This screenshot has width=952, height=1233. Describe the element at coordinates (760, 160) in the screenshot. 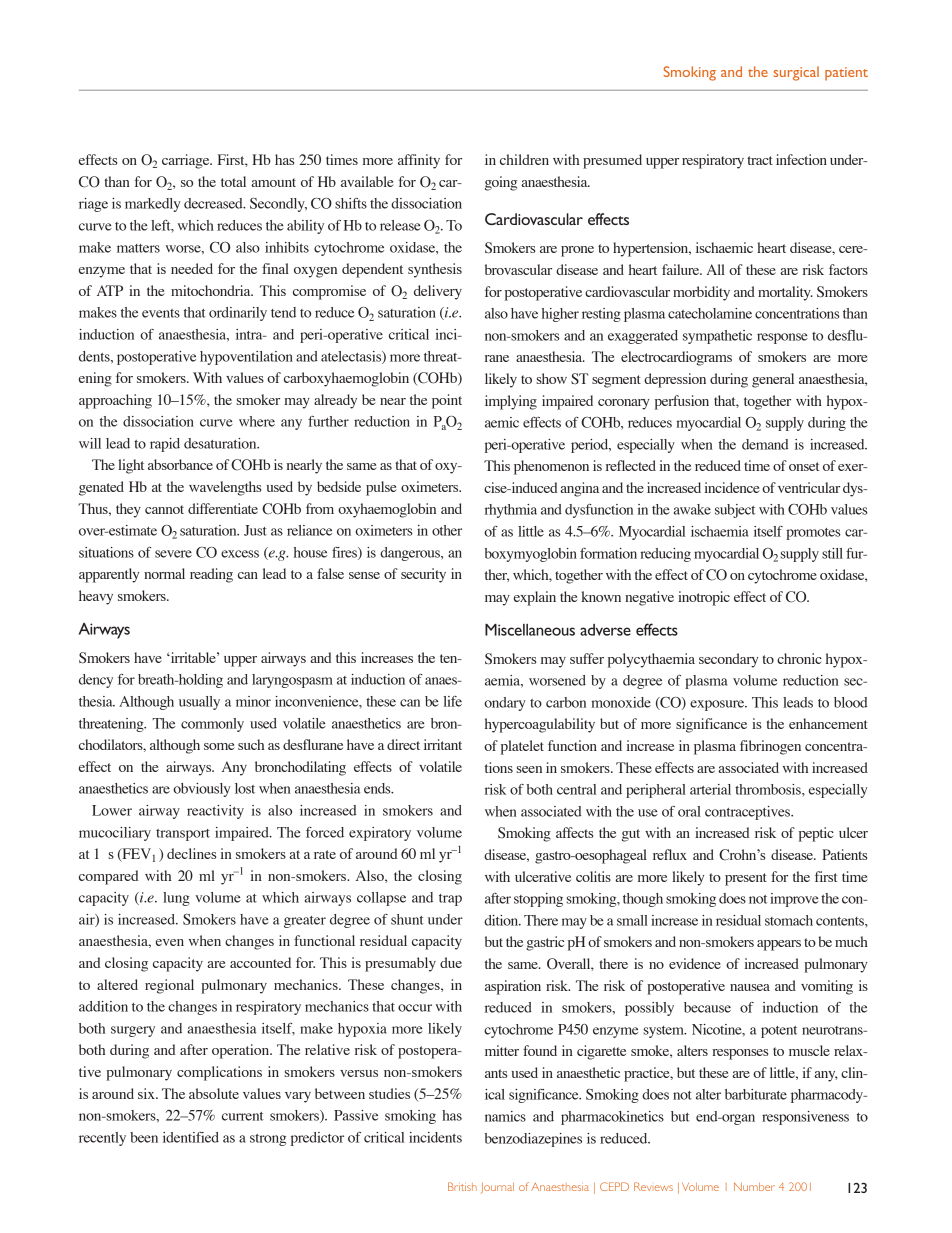

I see `tract` at that location.
